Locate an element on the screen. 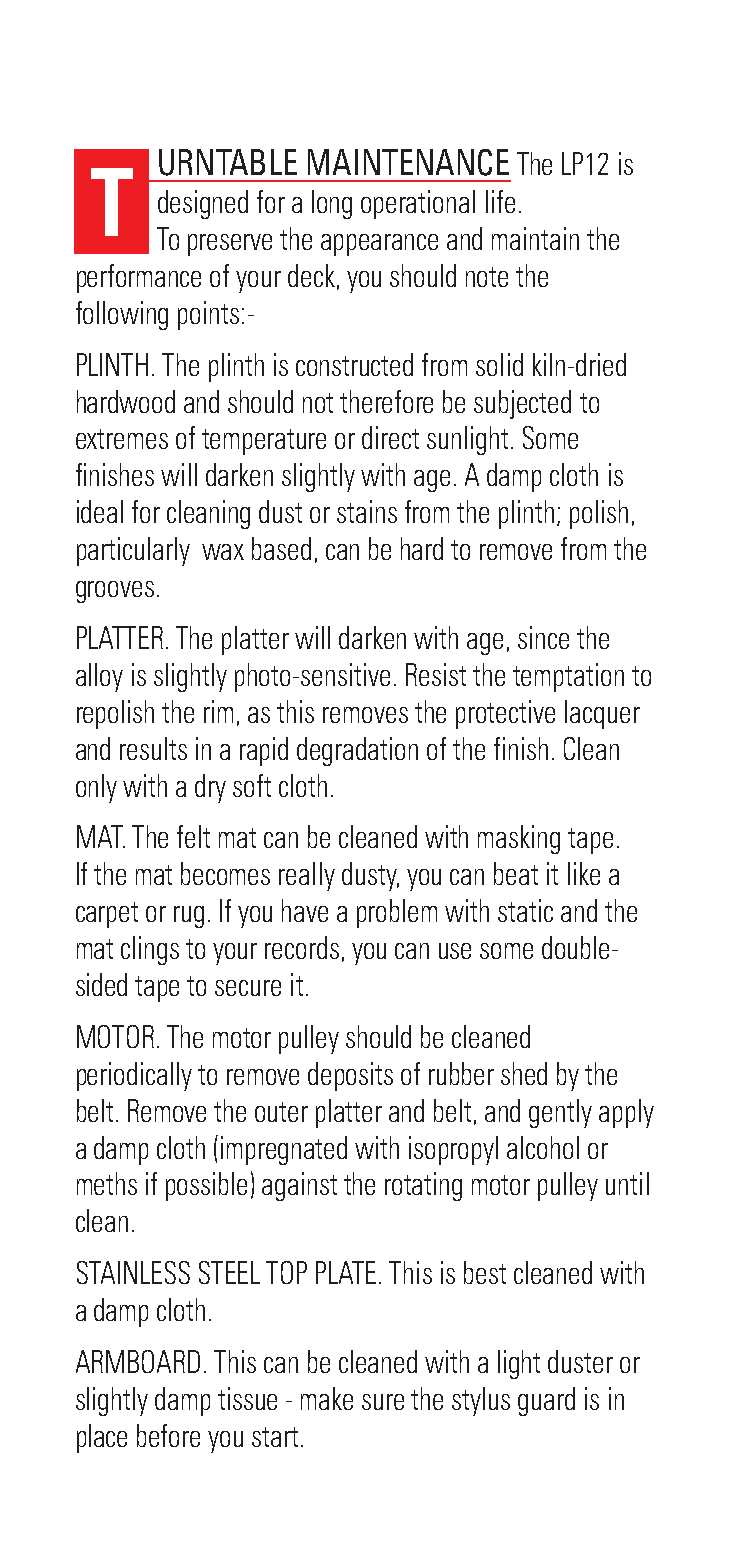  guard is located at coordinates (546, 1401).
